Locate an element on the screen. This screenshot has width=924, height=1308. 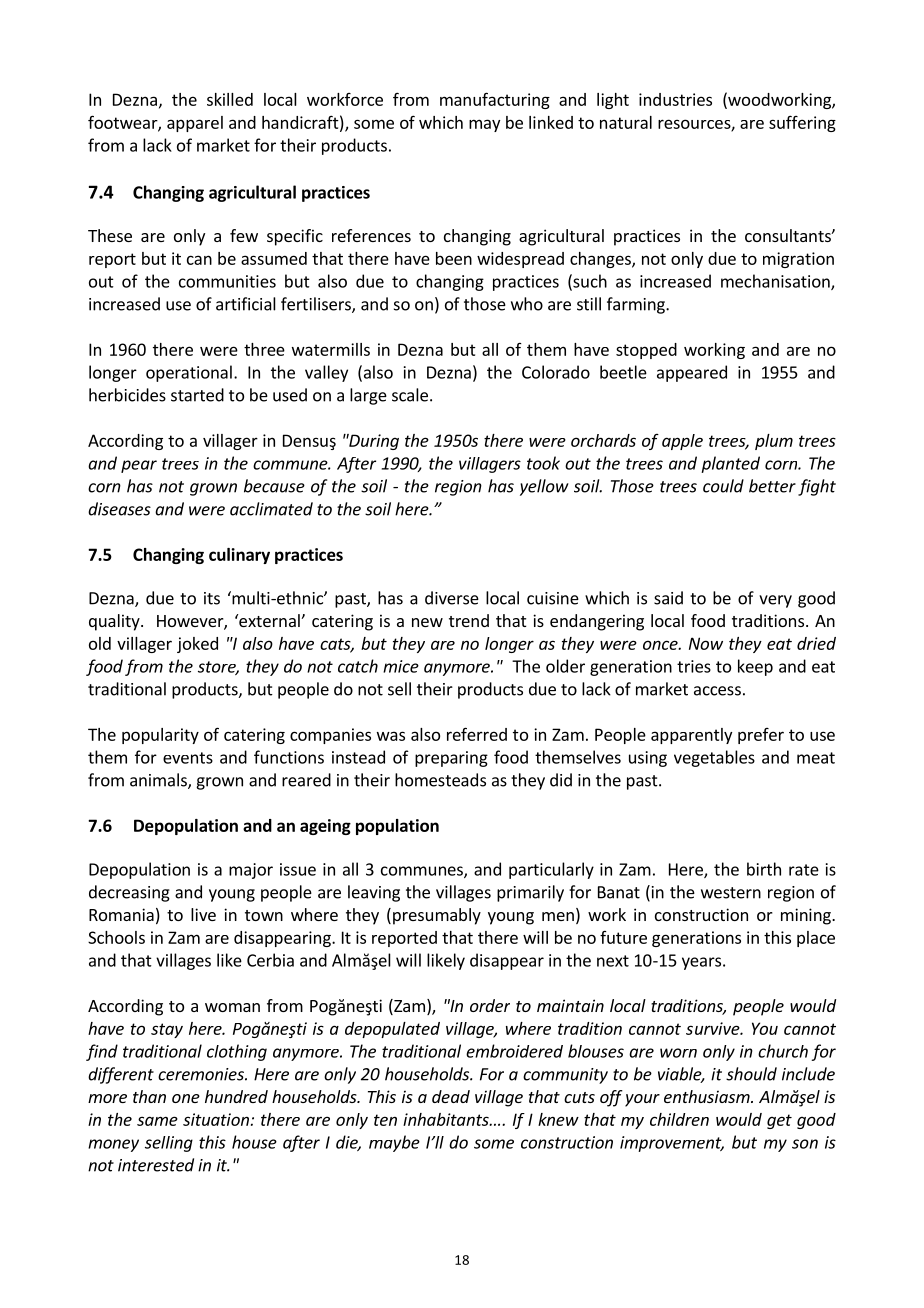
plum is located at coordinates (774, 442).
